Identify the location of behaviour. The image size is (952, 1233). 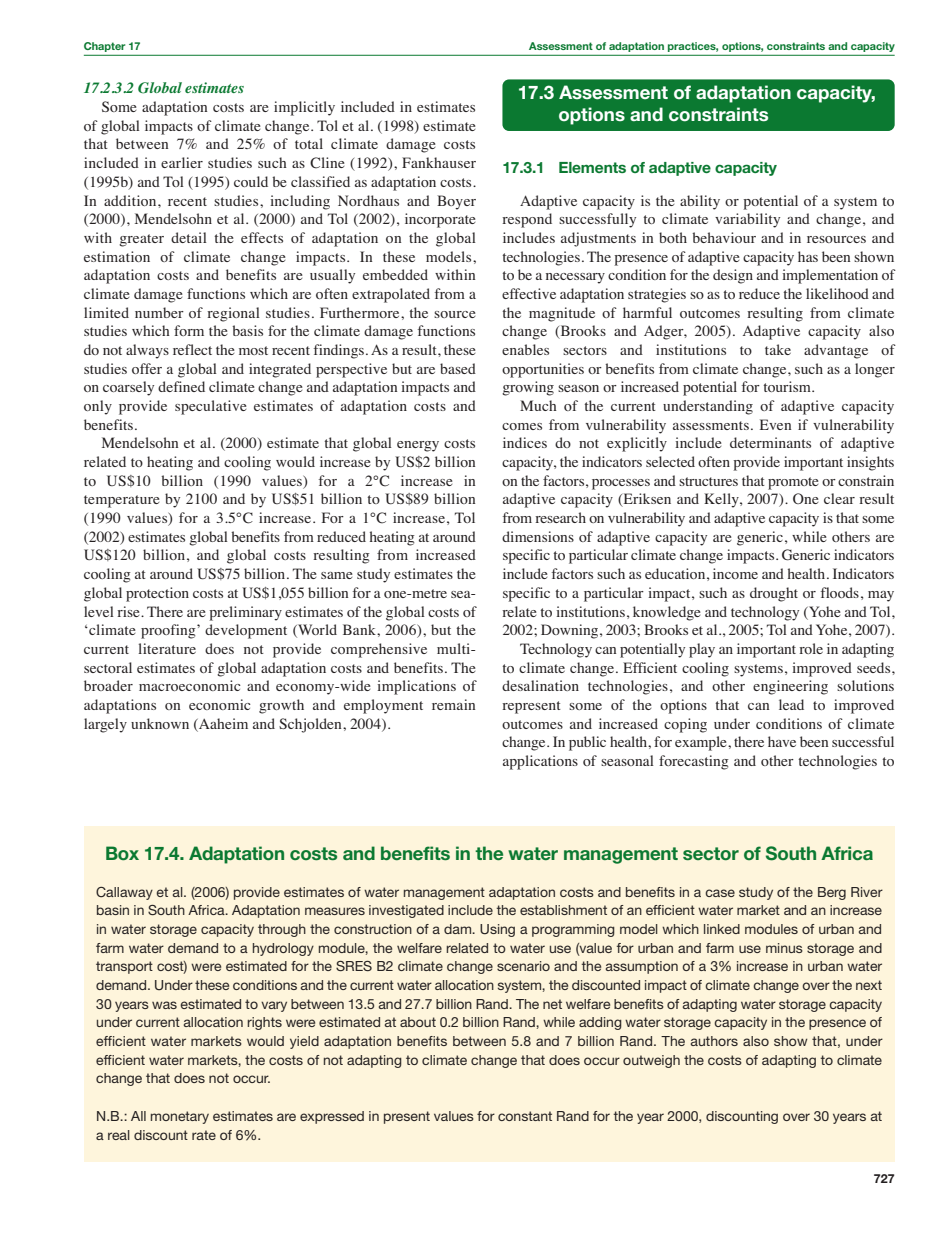
(724, 237).
